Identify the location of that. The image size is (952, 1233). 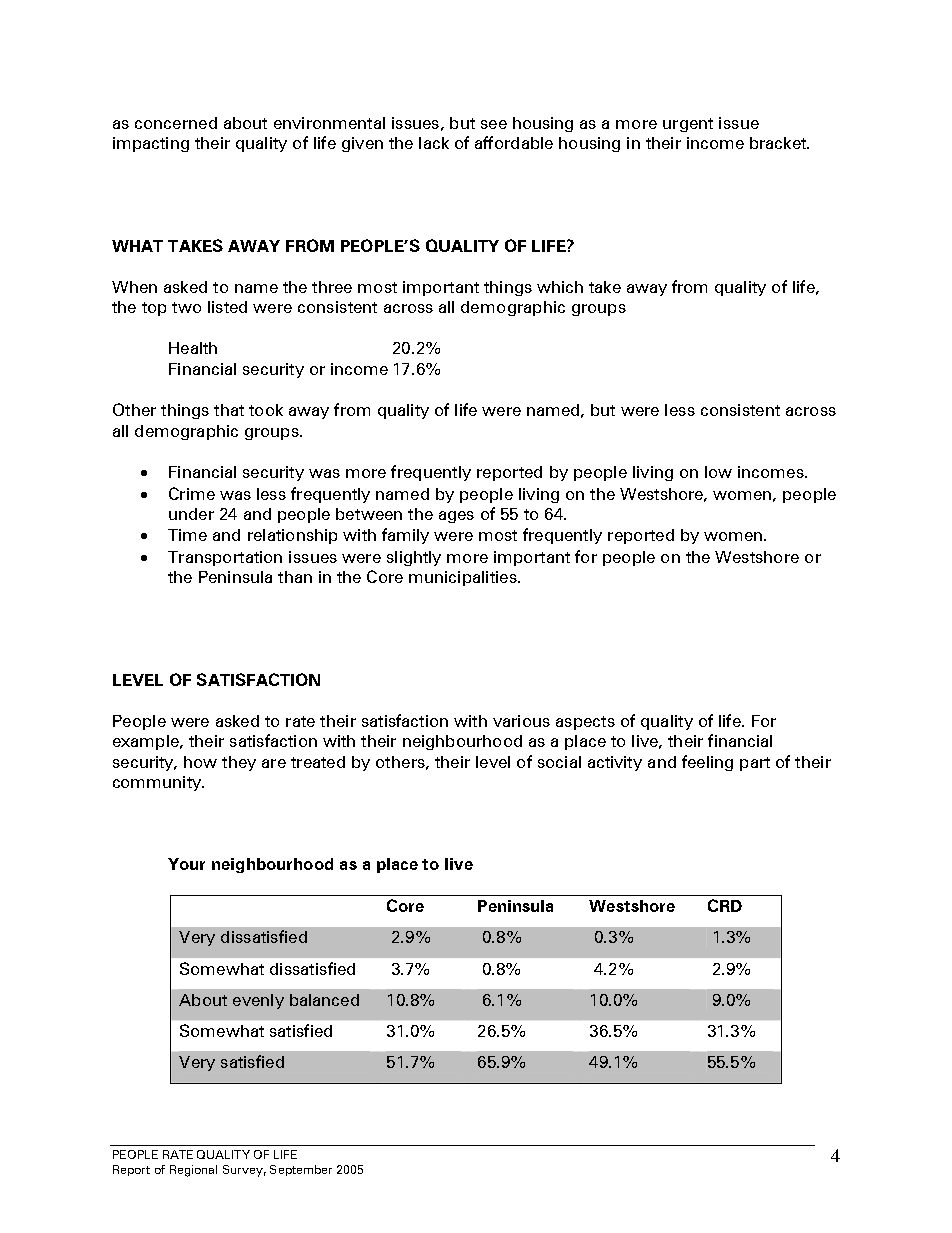
(229, 410).
